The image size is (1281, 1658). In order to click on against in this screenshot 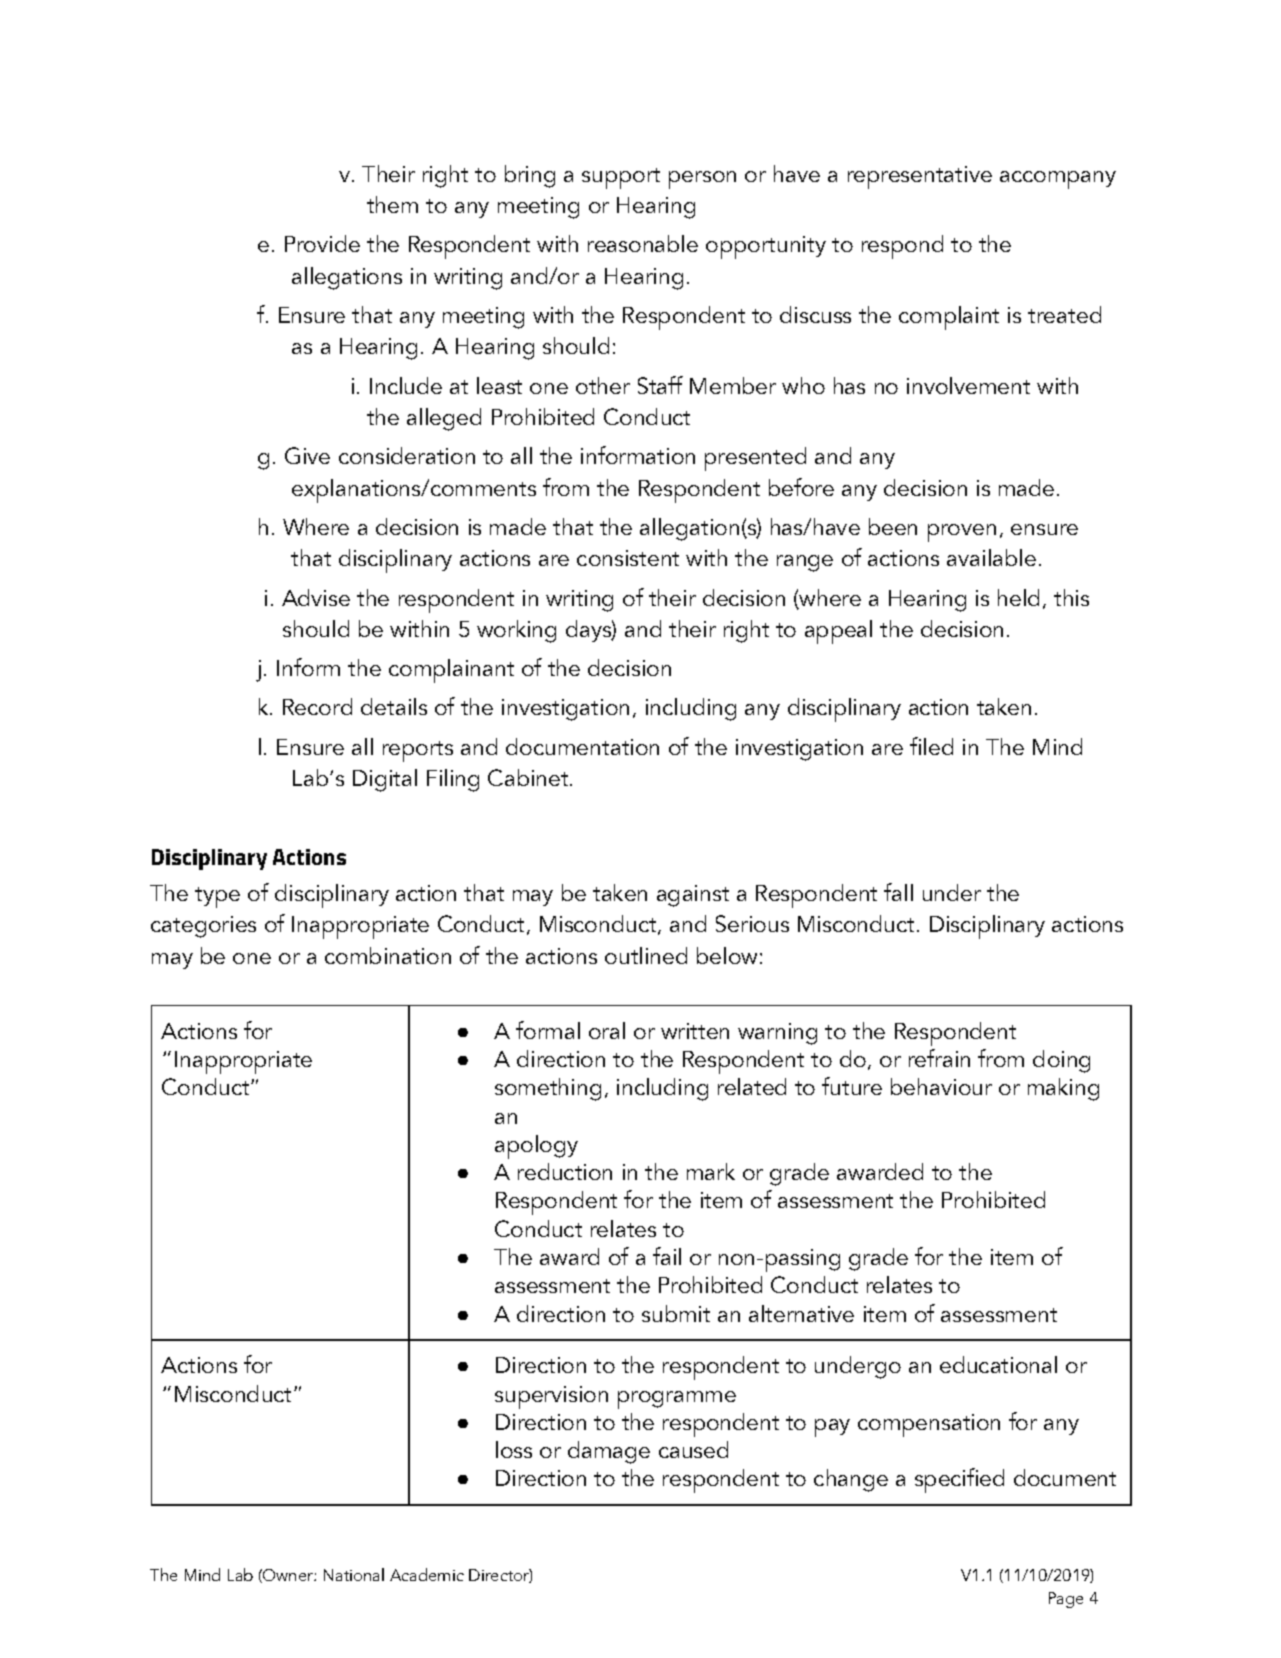, I will do `click(693, 896)`.
